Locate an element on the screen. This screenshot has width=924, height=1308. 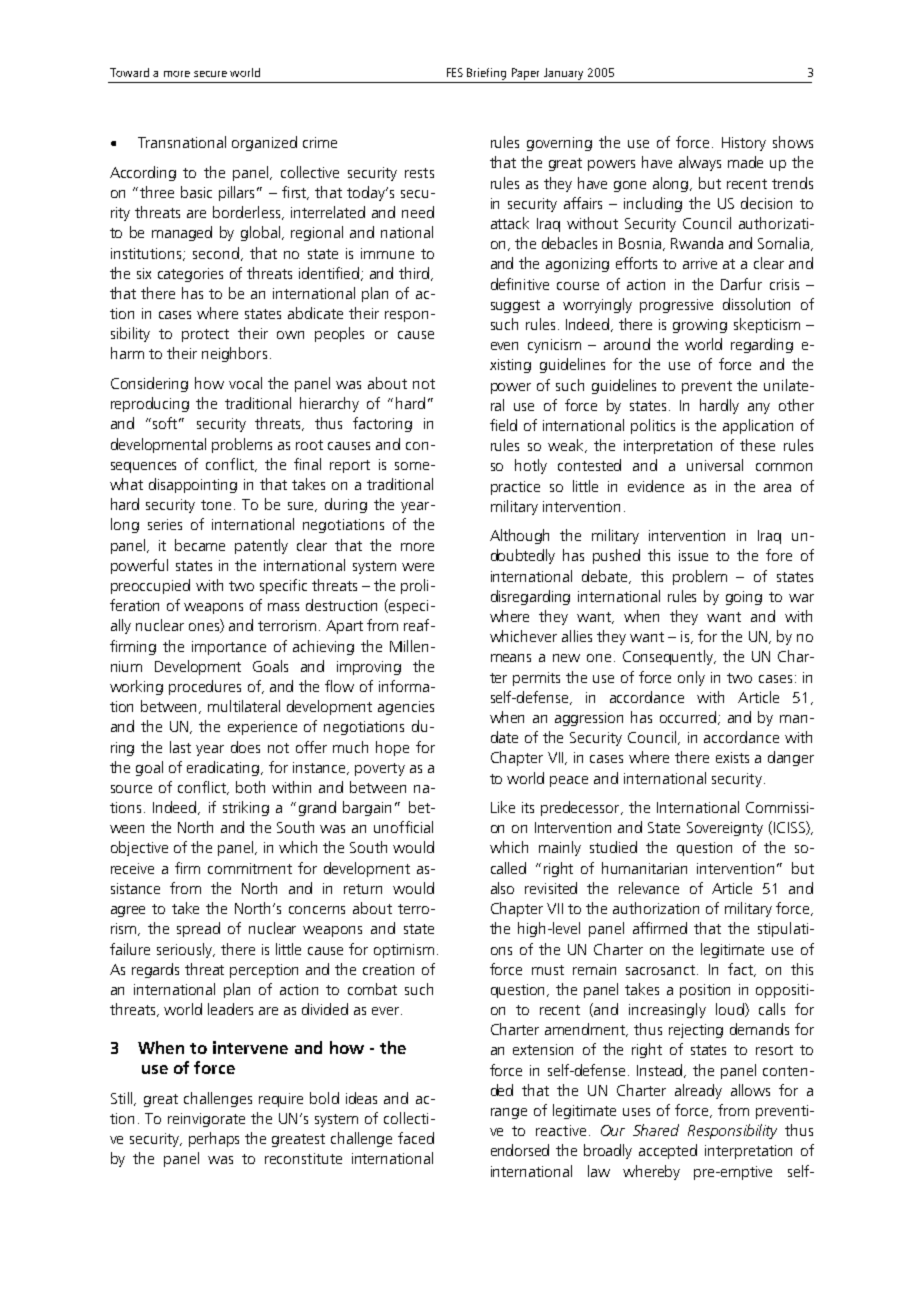
eradicating is located at coordinates (224, 768).
